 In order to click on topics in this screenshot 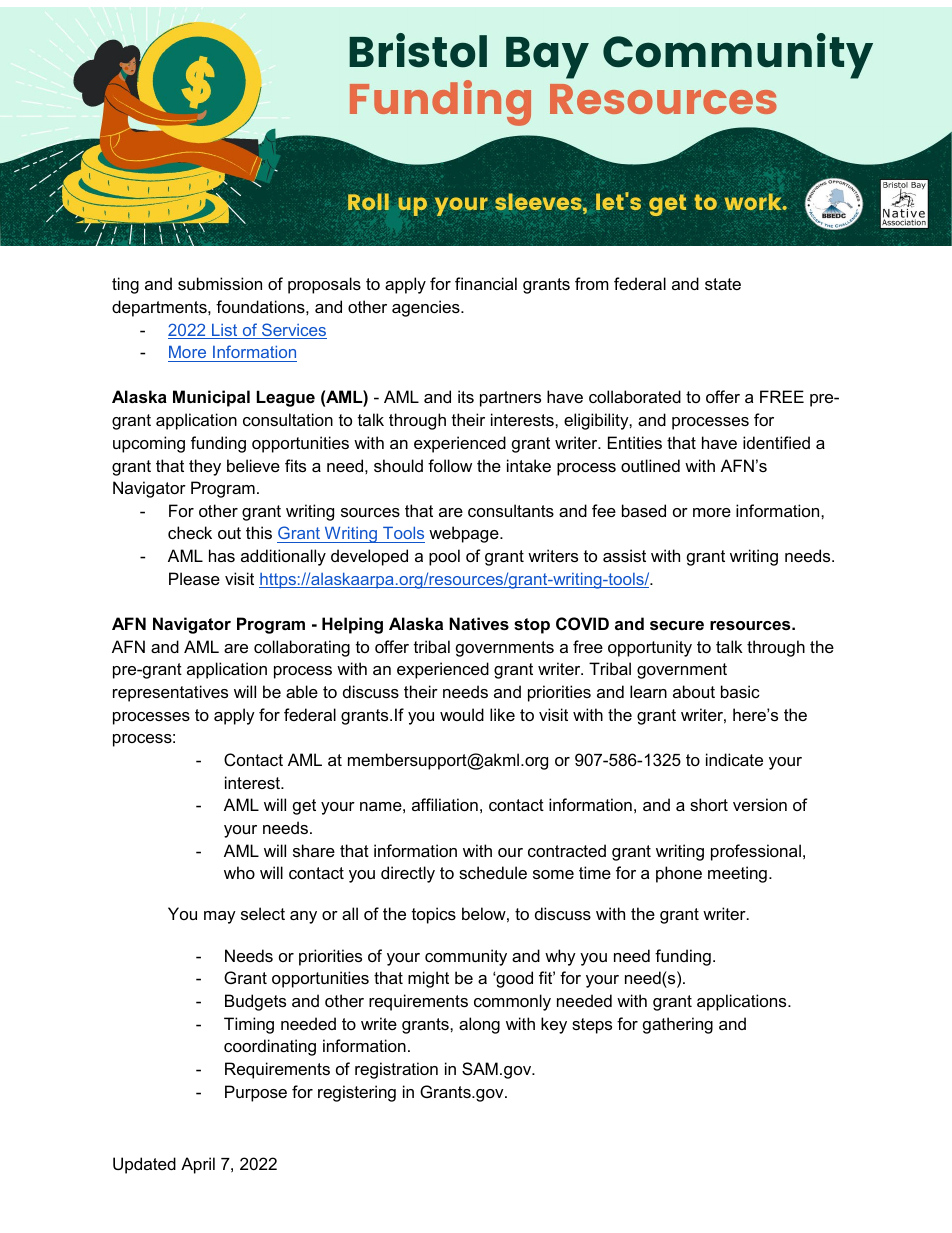, I will do `click(434, 915)`.
